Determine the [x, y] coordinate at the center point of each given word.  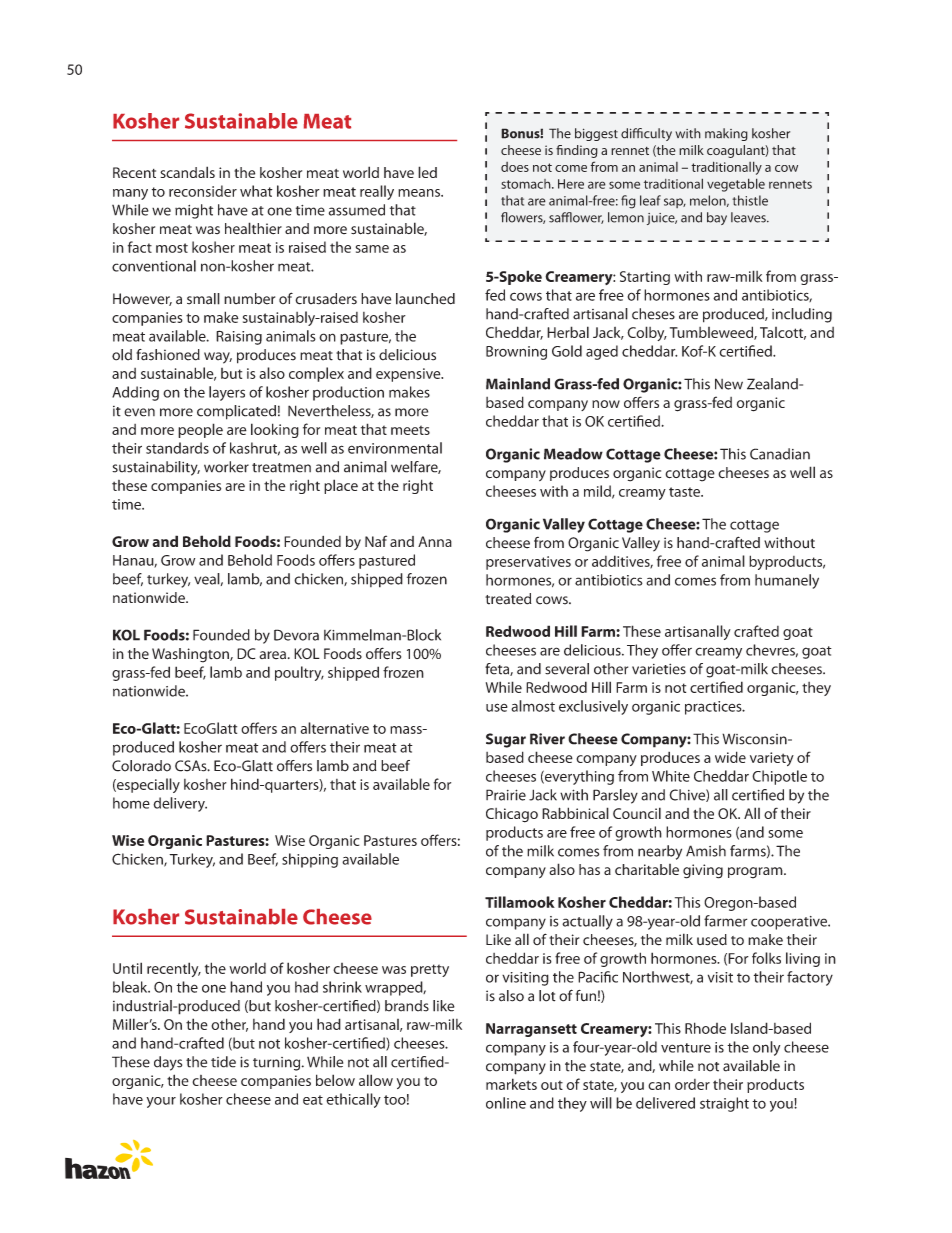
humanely [787, 581]
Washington [191, 655]
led [427, 172]
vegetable [736, 185]
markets [511, 1084]
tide [223, 1062]
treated [508, 599]
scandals [187, 172]
